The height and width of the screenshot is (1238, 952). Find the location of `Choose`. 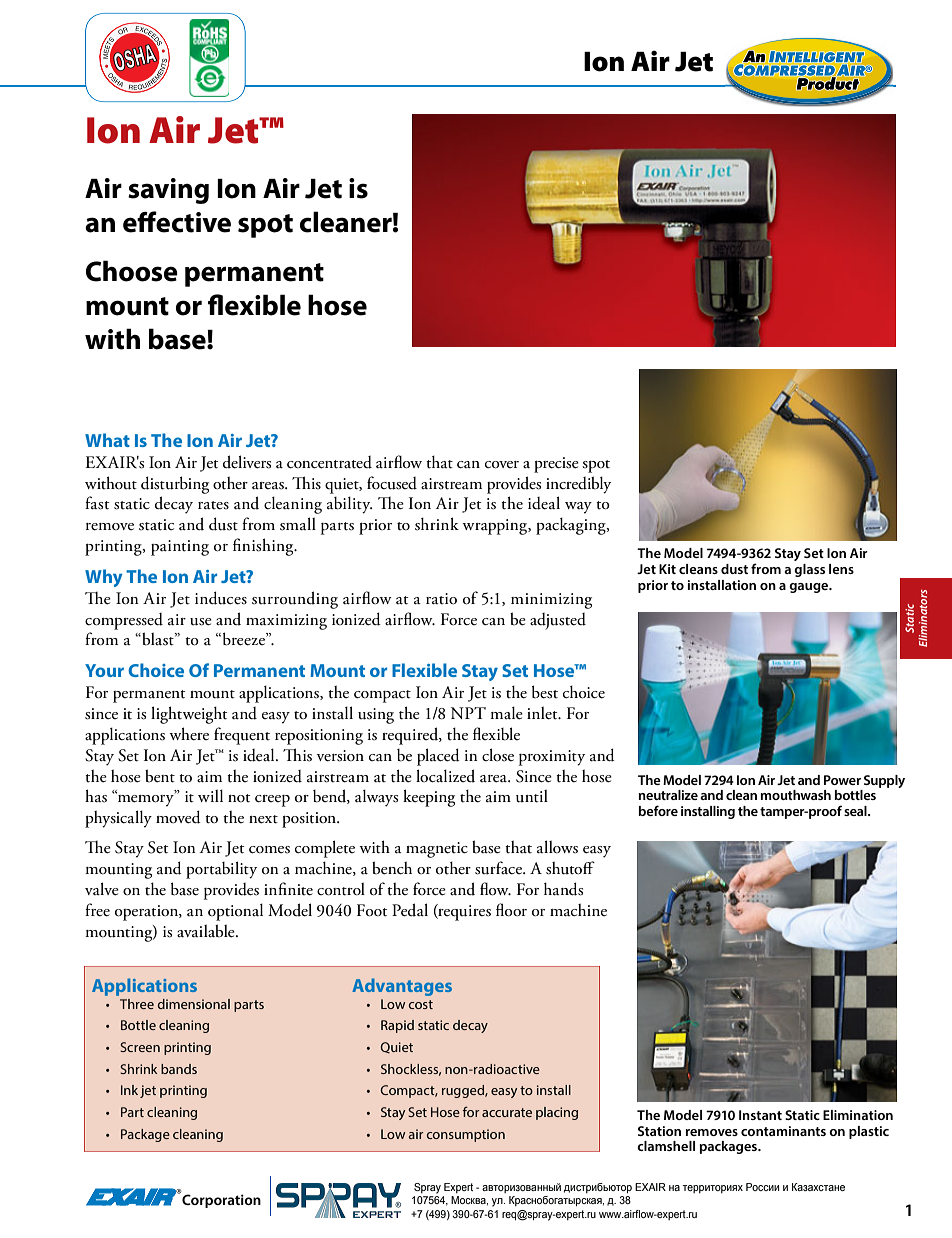

Choose is located at coordinates (132, 271).
